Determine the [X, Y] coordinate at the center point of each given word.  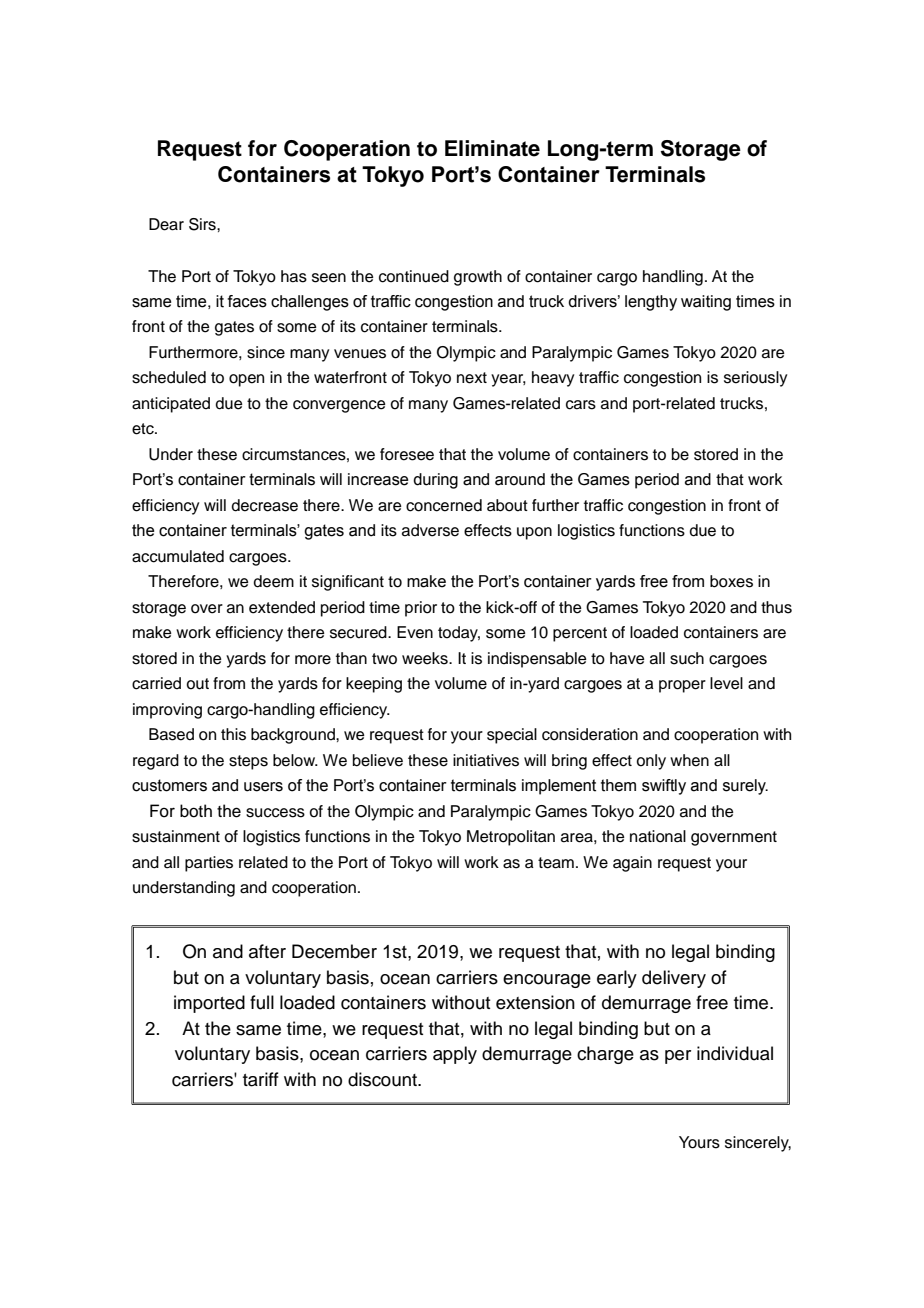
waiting [706, 303]
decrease [265, 505]
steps [248, 762]
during [435, 481]
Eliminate [492, 148]
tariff [261, 1079]
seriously [755, 379]
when [689, 760]
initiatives [486, 760]
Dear [166, 224]
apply [455, 1055]
